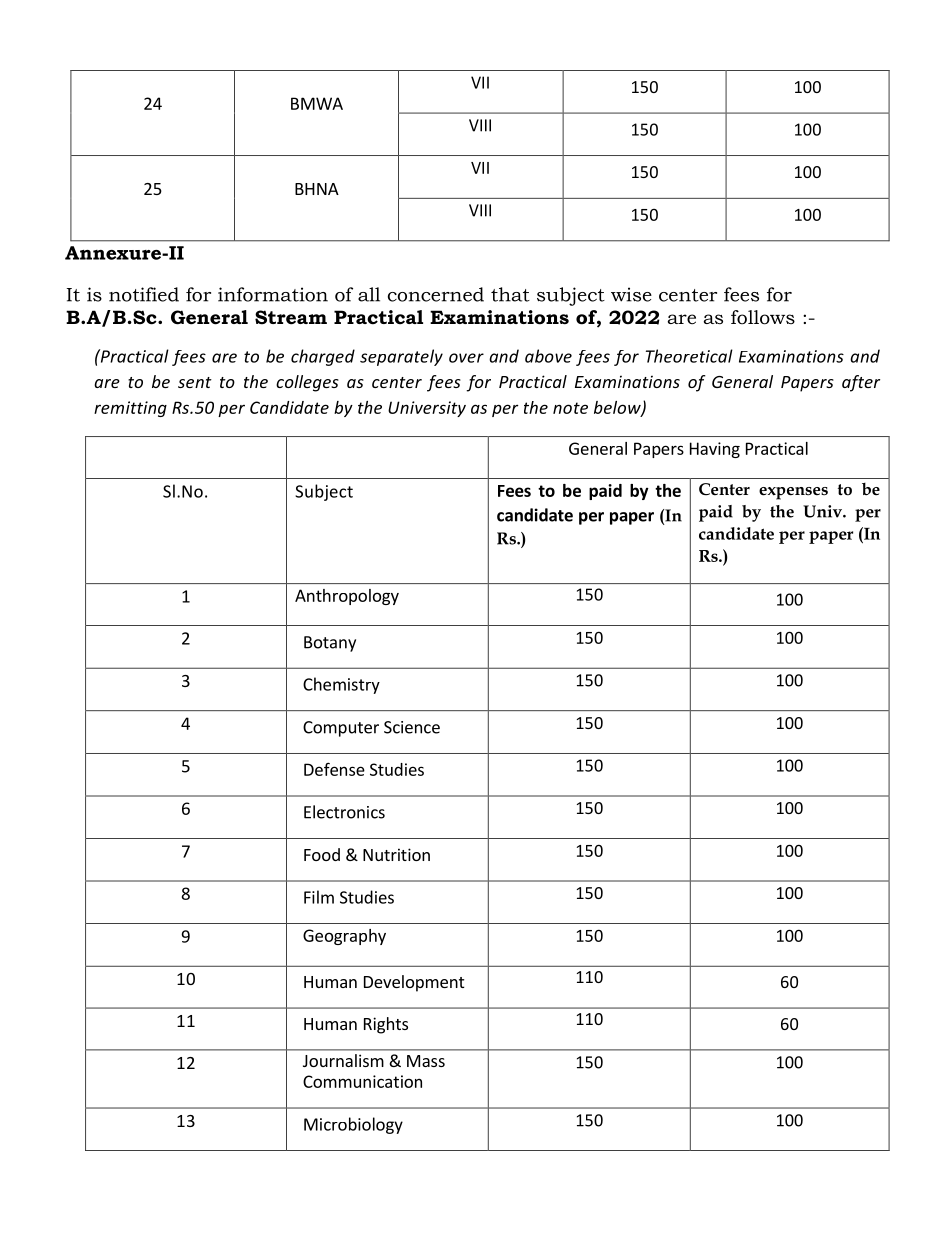 Image resolution: width=952 pixels, height=1233 pixels. Describe the element at coordinates (396, 854) in the screenshot. I see `Nutrition` at that location.
